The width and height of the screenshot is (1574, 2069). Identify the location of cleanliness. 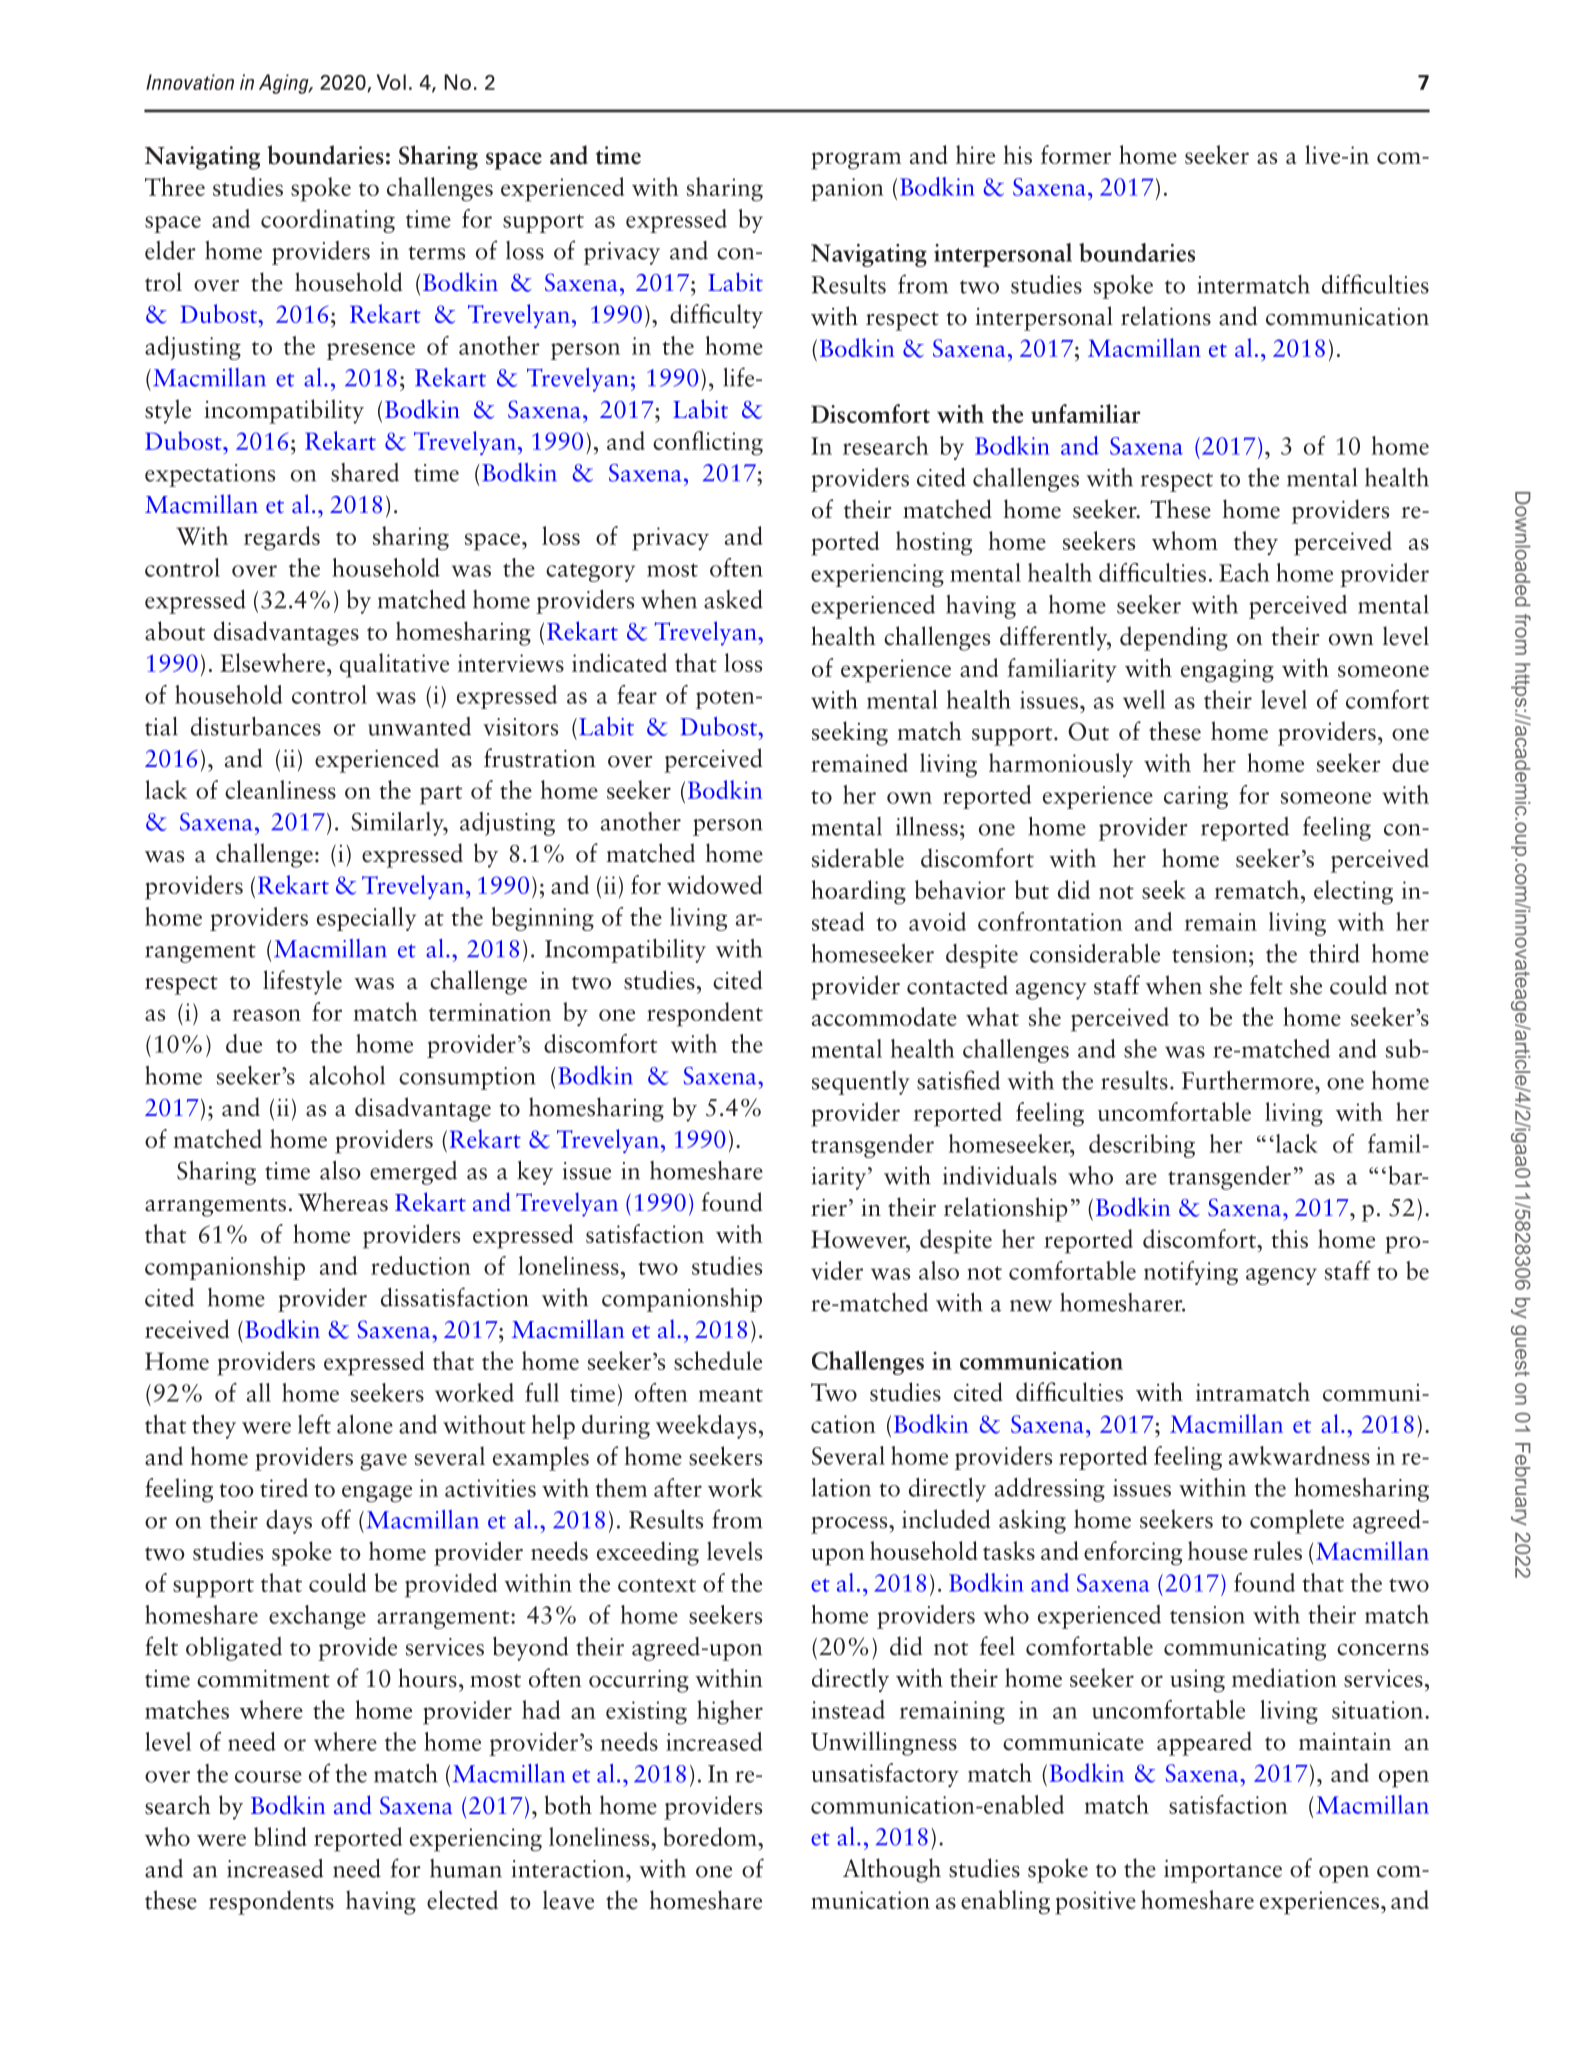
(280, 789).
